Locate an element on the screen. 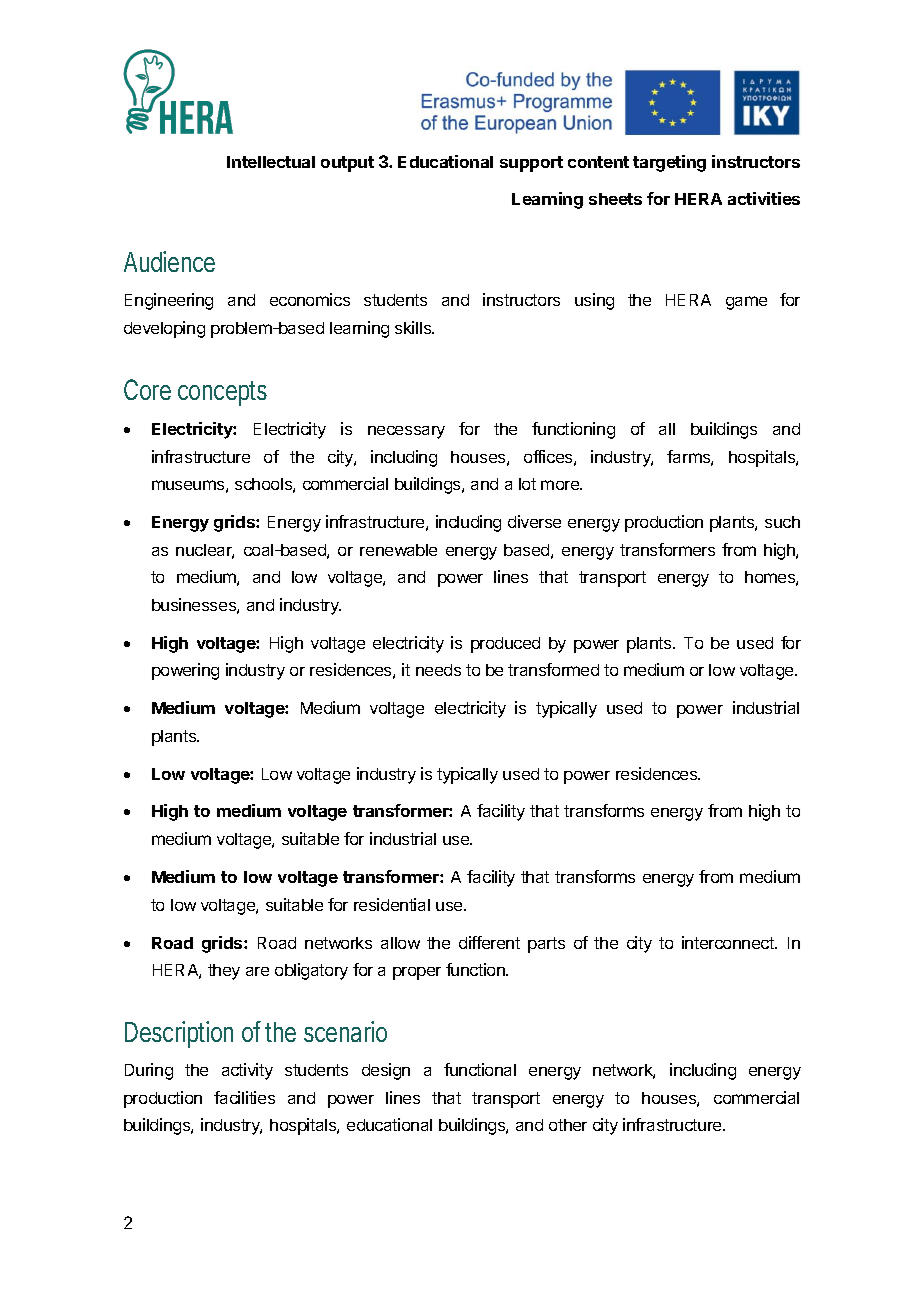 Image resolution: width=924 pixels, height=1308 pixels. targeting is located at coordinates (669, 163).
